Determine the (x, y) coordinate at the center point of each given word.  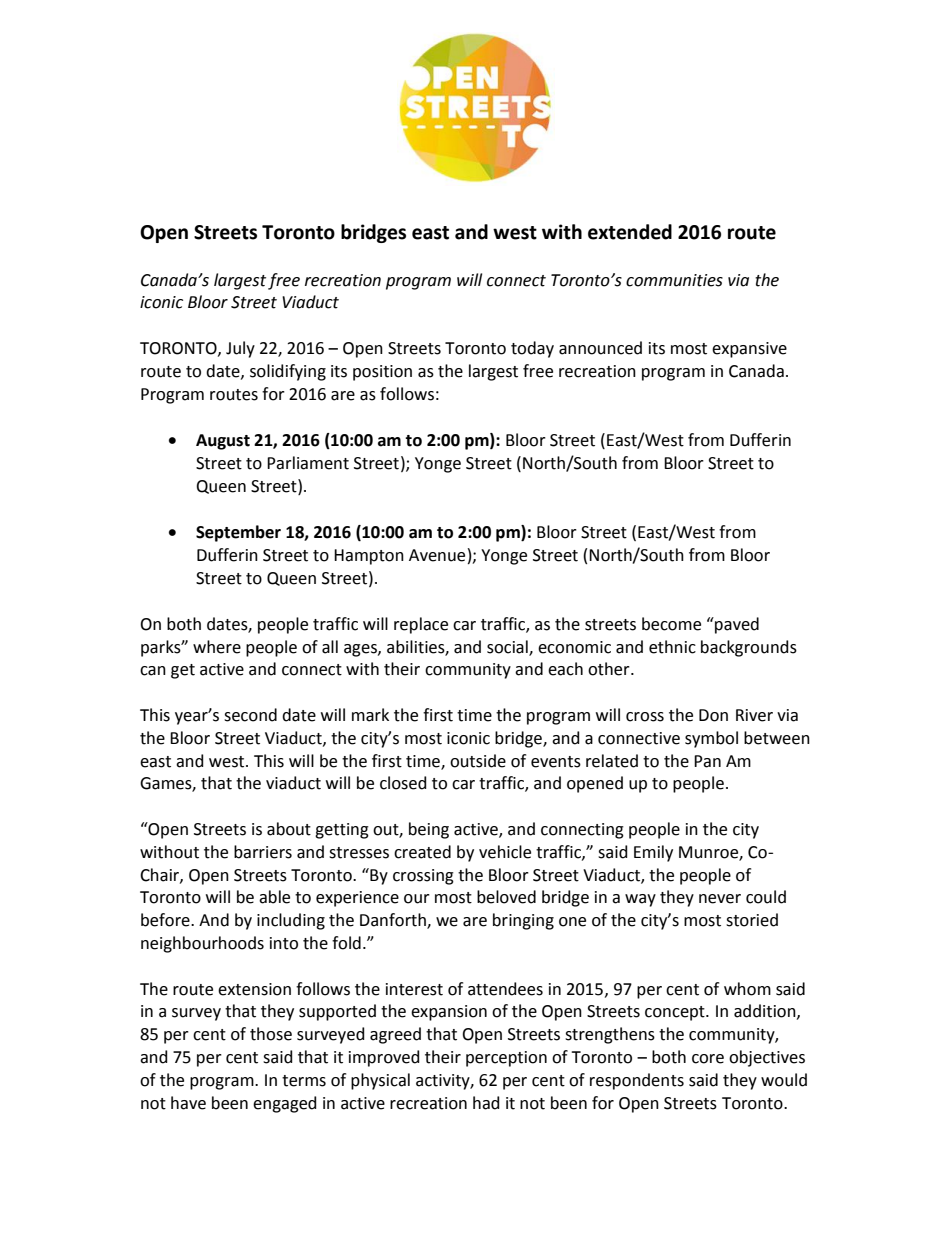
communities (674, 280)
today (532, 349)
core (708, 1059)
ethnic (672, 647)
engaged (285, 1104)
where (217, 647)
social (508, 647)
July (240, 349)
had (486, 1103)
